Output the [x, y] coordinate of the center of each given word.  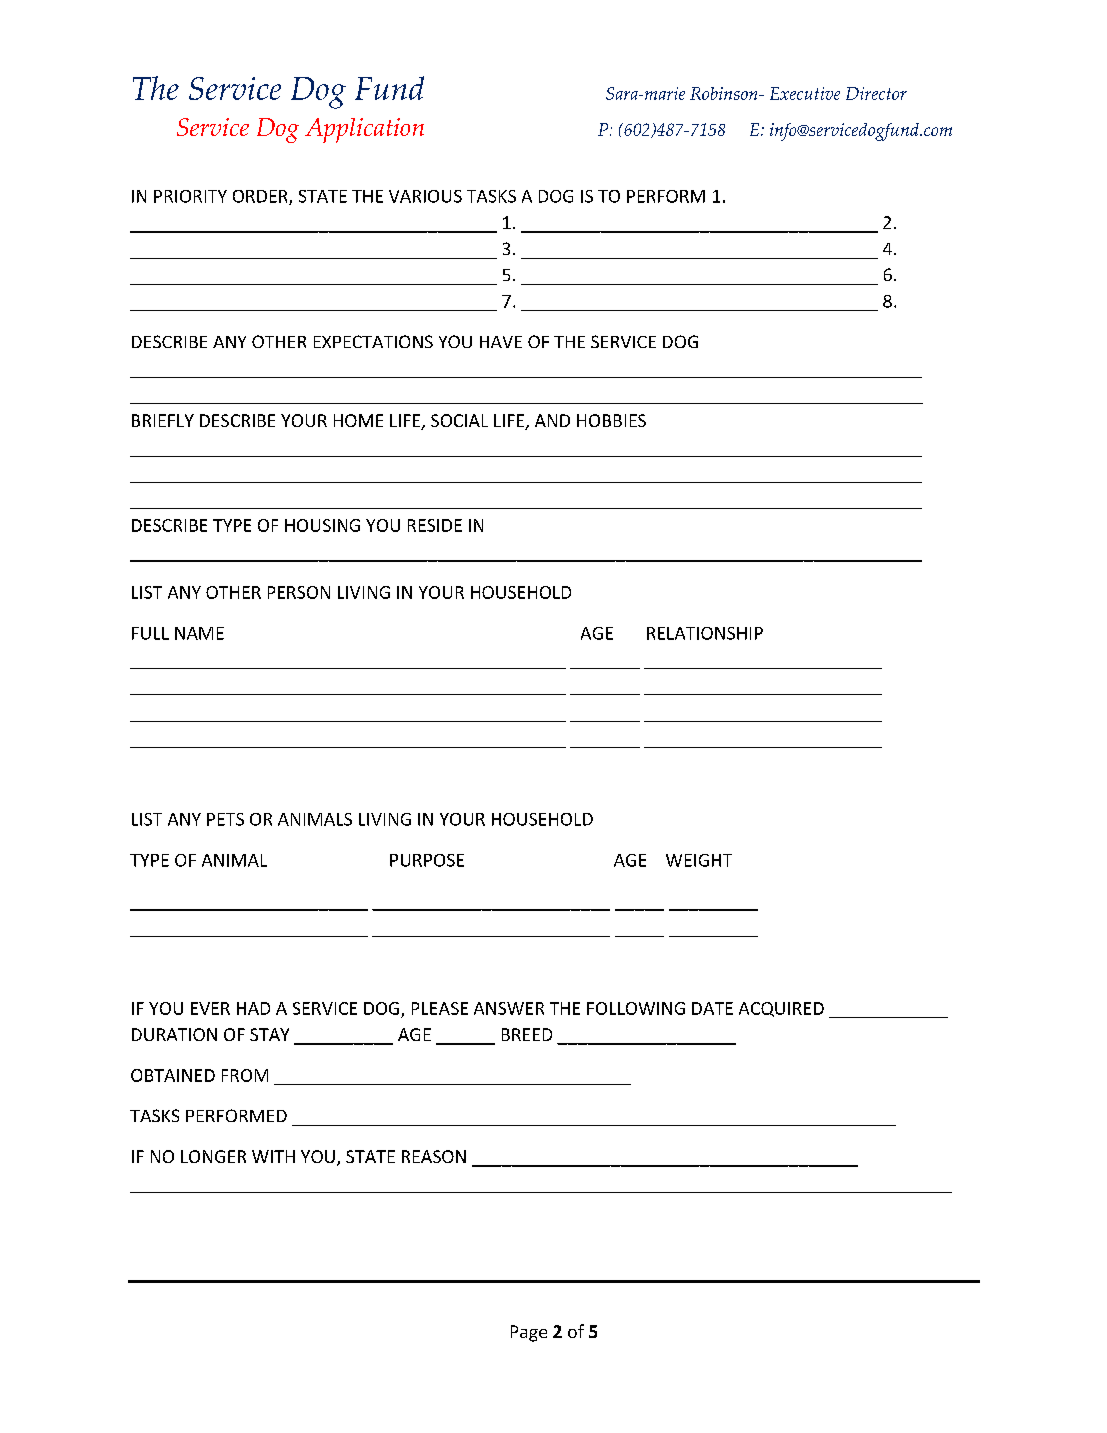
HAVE [501, 342]
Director [876, 93]
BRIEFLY [163, 420]
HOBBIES [611, 420]
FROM [245, 1075]
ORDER [261, 197]
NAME [199, 633]
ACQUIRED [781, 1009]
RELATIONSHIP [705, 633]
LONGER [213, 1156]
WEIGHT [699, 860]
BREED [527, 1034]
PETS [225, 819]
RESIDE [435, 525]
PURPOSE [427, 860]
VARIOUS [425, 196]
